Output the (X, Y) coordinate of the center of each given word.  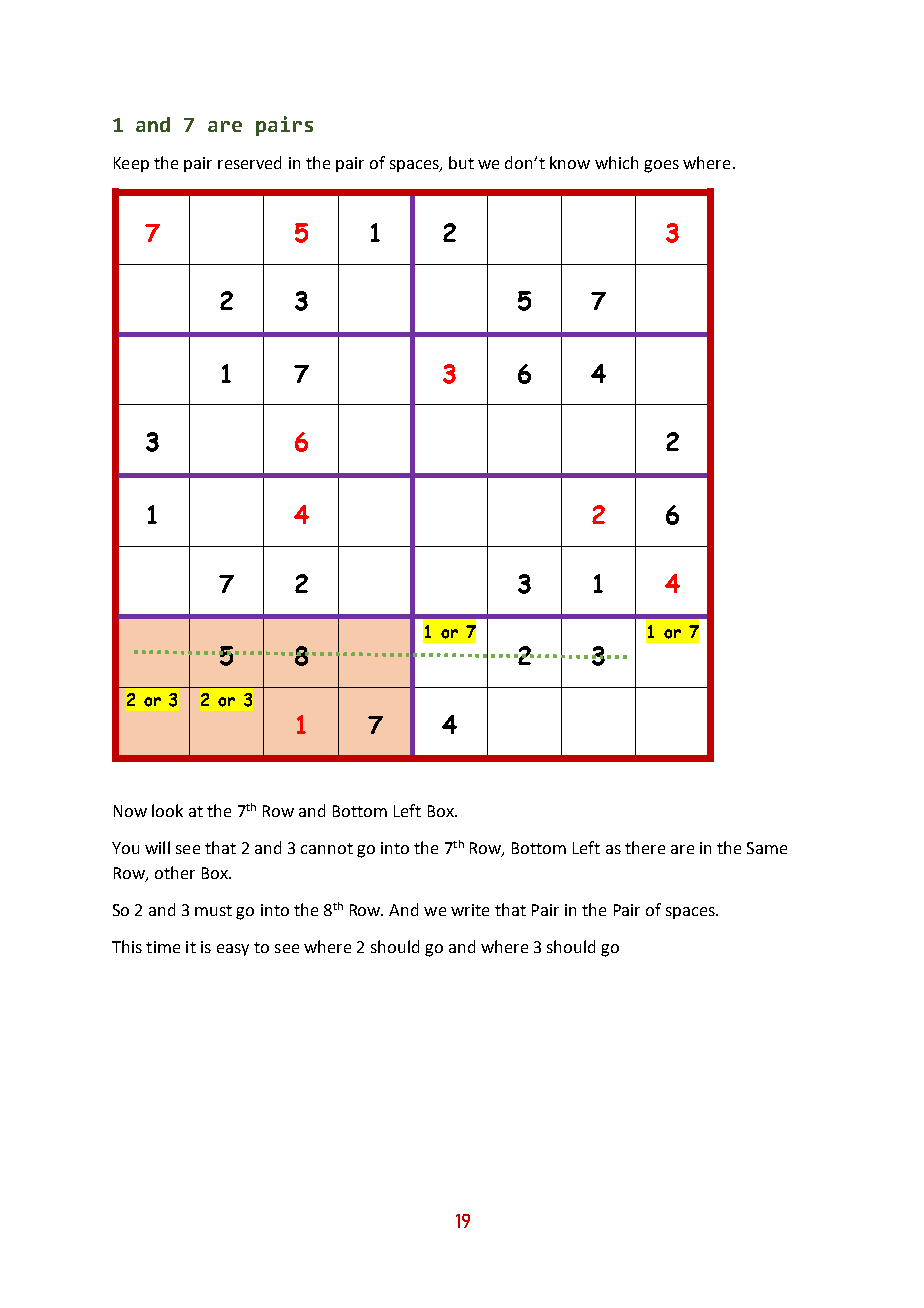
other (175, 872)
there (645, 847)
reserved (249, 162)
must (213, 910)
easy (233, 950)
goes (661, 166)
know (570, 162)
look (167, 810)
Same (767, 848)
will (157, 847)
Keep (131, 164)
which (616, 162)
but (461, 162)
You (125, 848)
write (470, 910)
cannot (327, 848)
